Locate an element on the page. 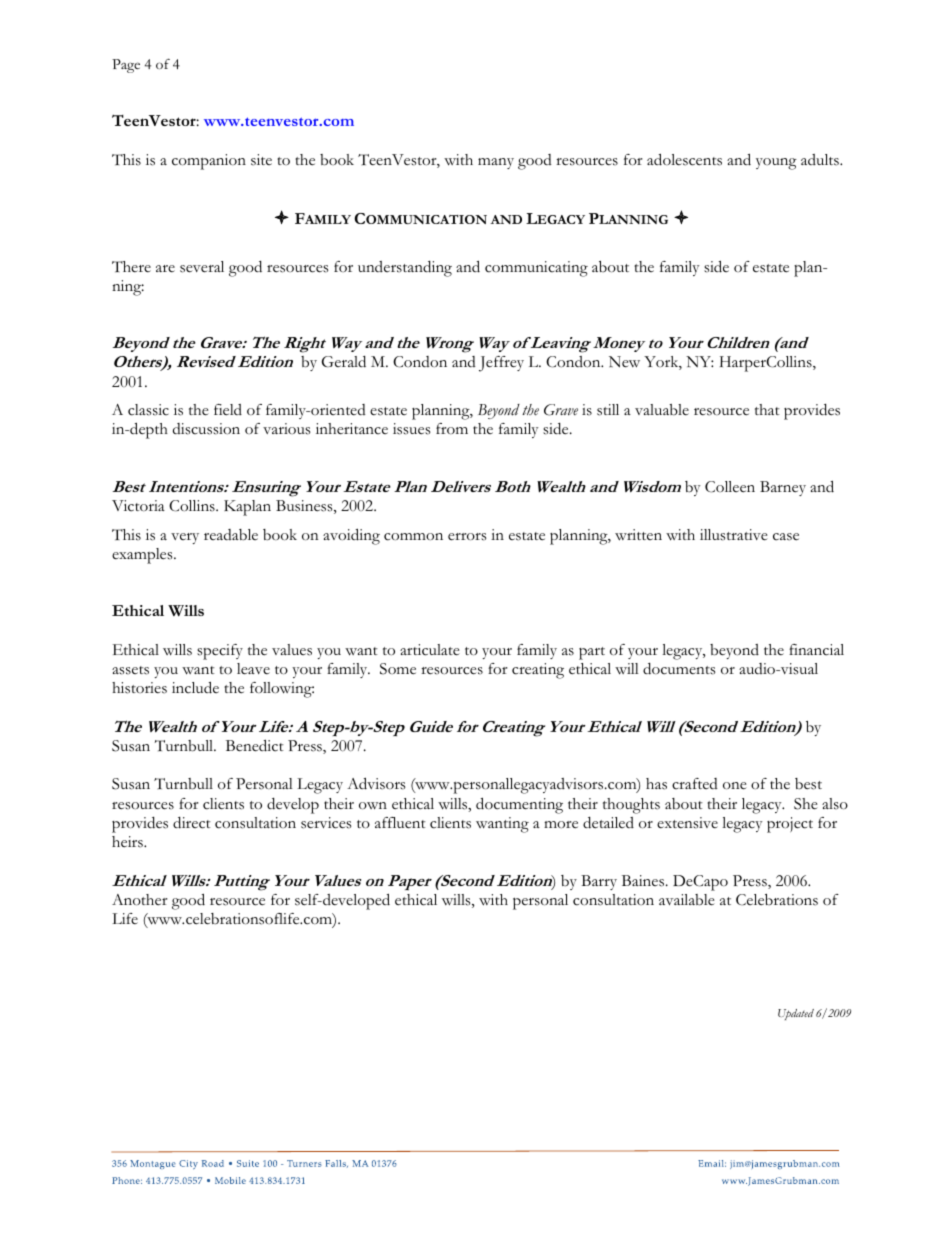 The height and width of the image is (1233, 952). Another is located at coordinates (140, 900).
